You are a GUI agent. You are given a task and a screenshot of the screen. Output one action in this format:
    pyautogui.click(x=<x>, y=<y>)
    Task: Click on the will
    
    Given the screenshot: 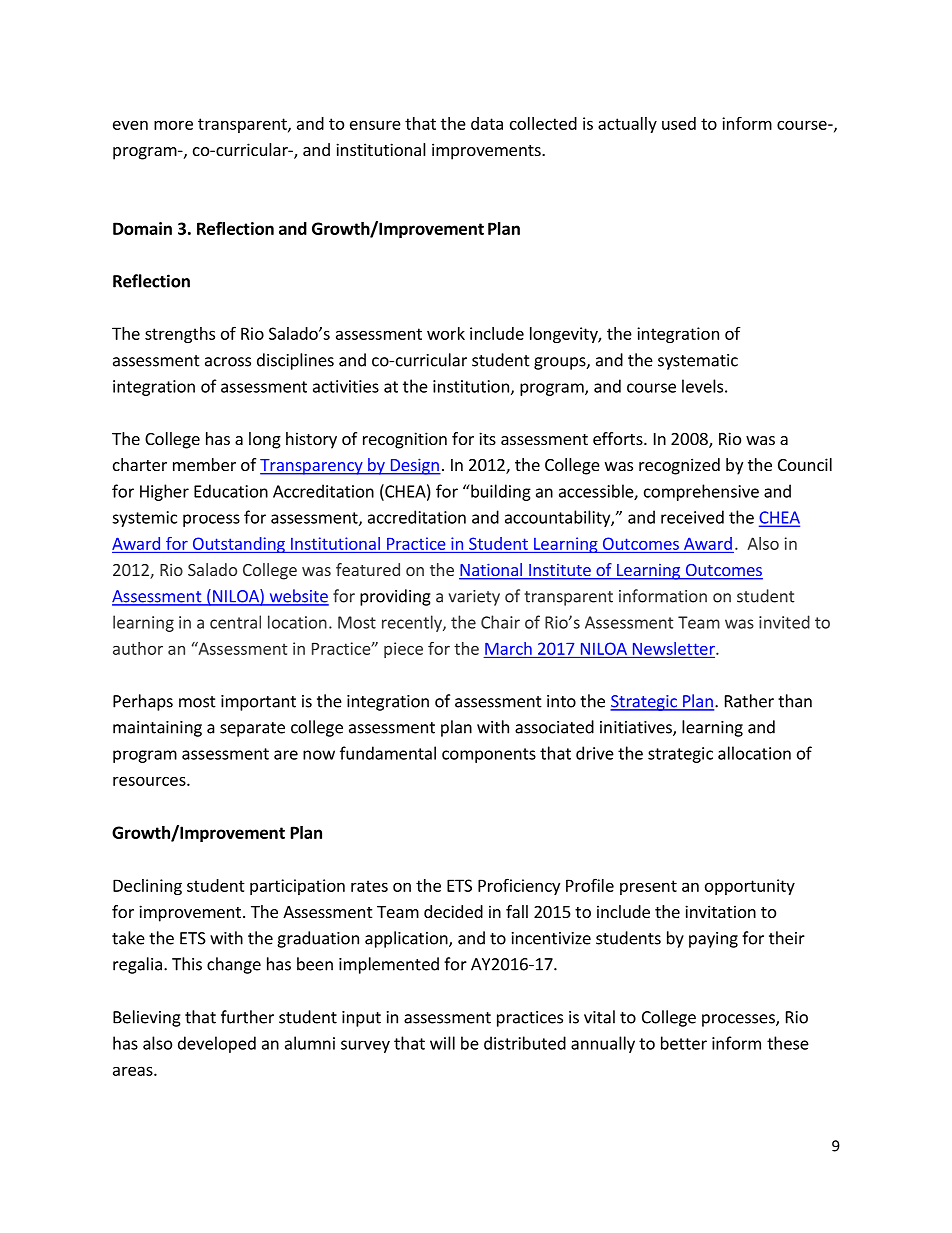 What is the action you would take?
    pyautogui.click(x=442, y=1043)
